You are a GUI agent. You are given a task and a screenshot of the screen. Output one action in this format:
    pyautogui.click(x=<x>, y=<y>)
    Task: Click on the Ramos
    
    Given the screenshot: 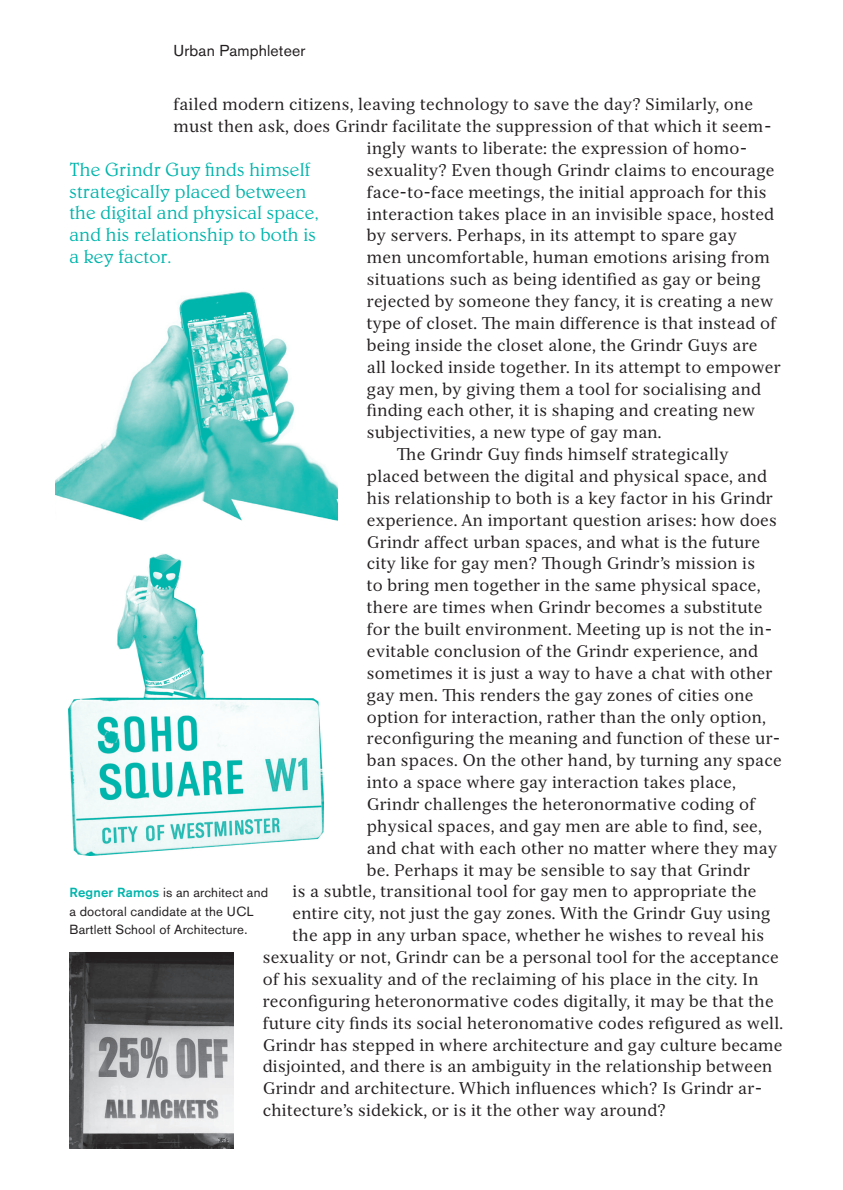 What is the action you would take?
    pyautogui.click(x=138, y=892)
